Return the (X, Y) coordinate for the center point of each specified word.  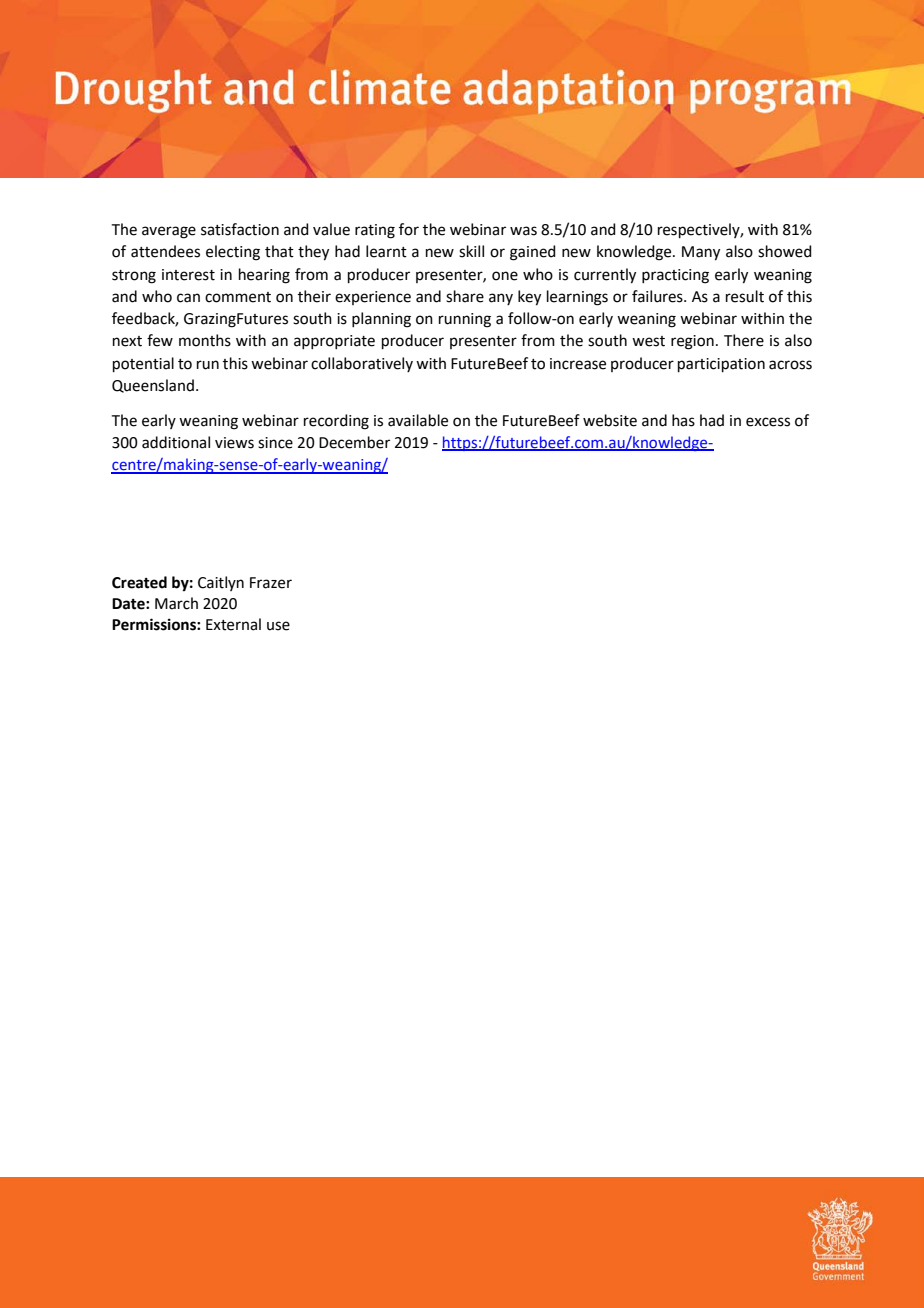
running (465, 320)
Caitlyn (221, 583)
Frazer (271, 583)
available (418, 420)
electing (233, 253)
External (233, 624)
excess (768, 422)
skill (471, 251)
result (745, 296)
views (234, 443)
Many (701, 253)
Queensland (153, 386)
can (188, 298)
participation (721, 365)
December (354, 442)
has (683, 420)
